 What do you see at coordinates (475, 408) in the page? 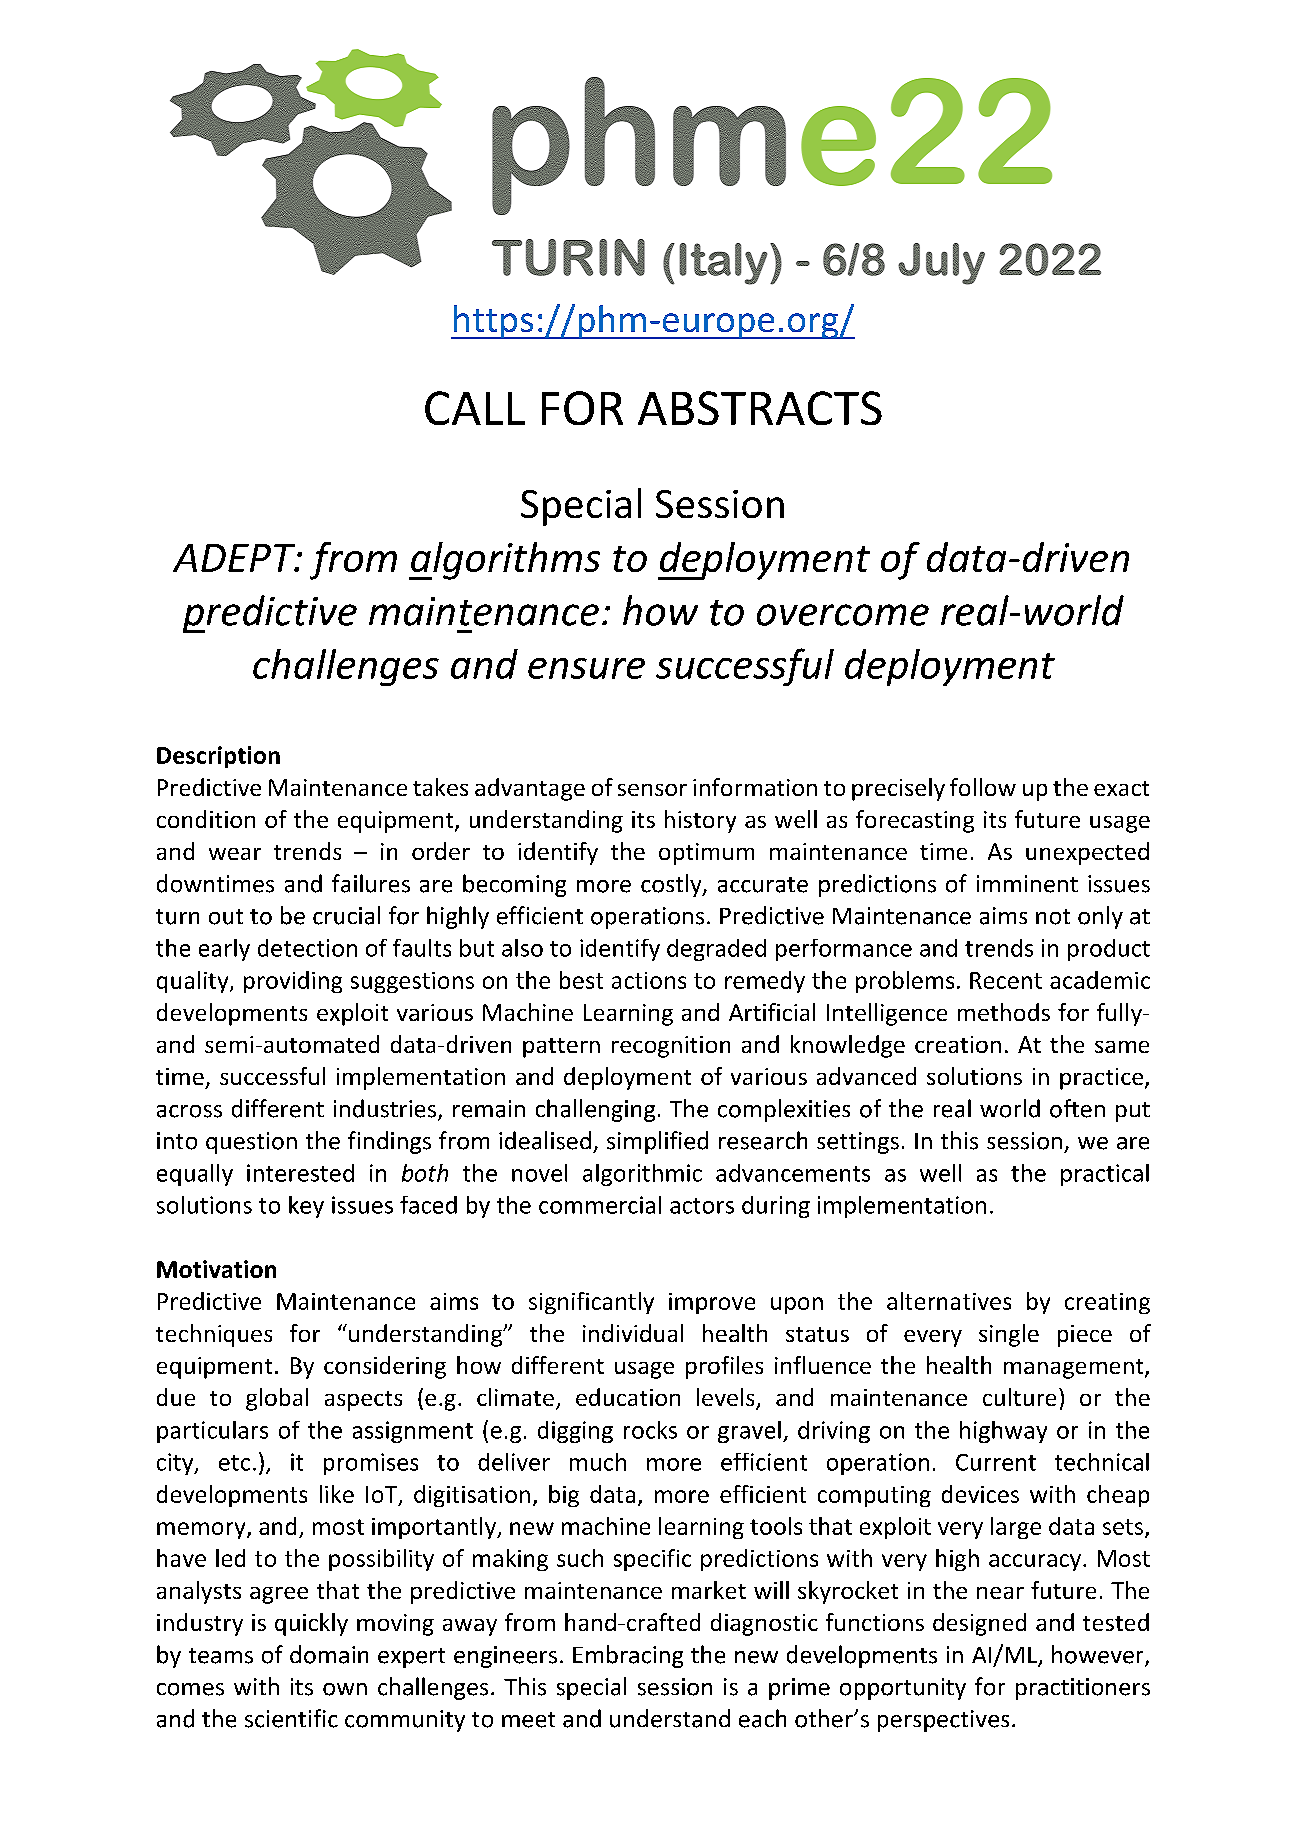
I see `CALL` at bounding box center [475, 408].
